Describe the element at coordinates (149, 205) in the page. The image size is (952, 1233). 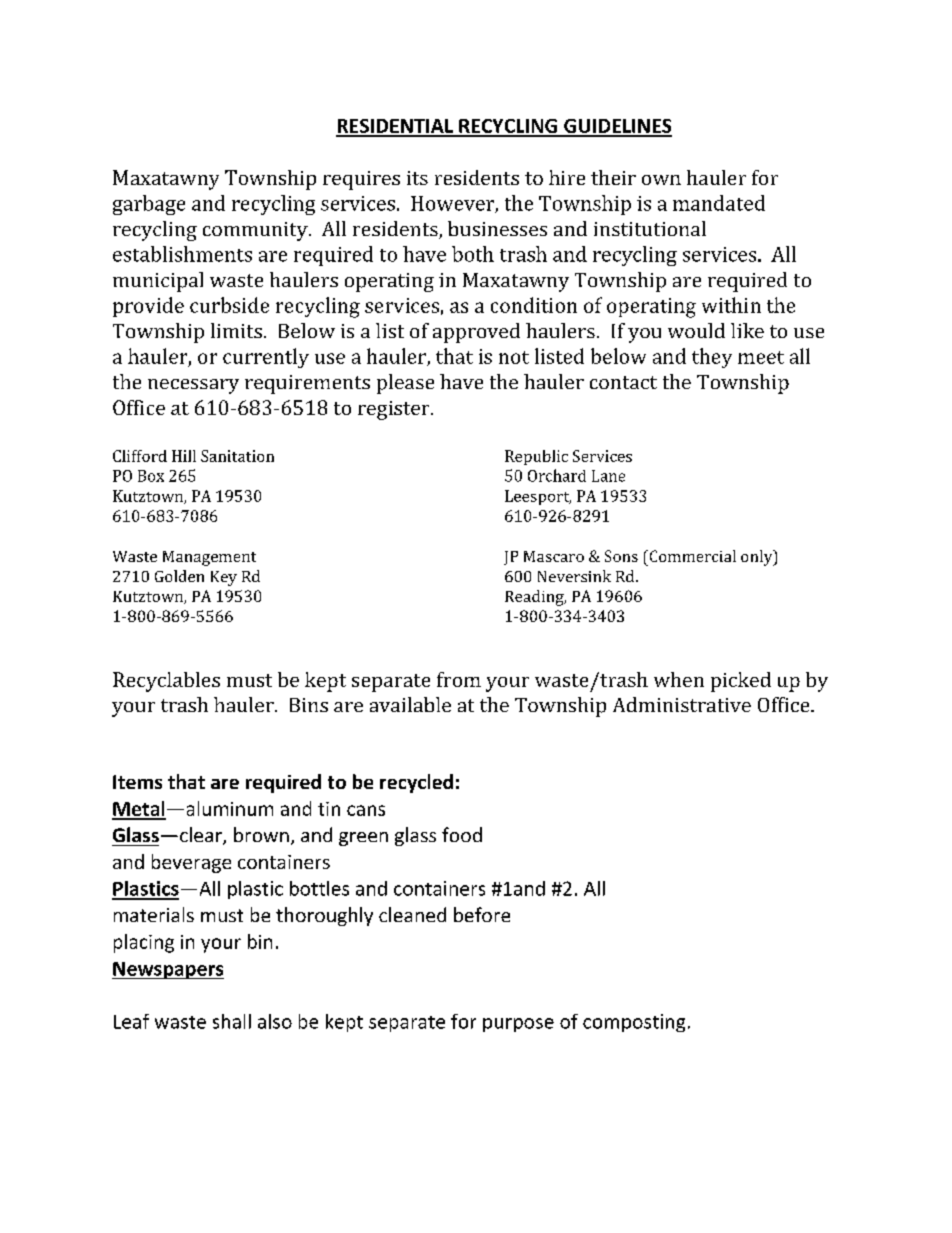
I see `garbage` at that location.
